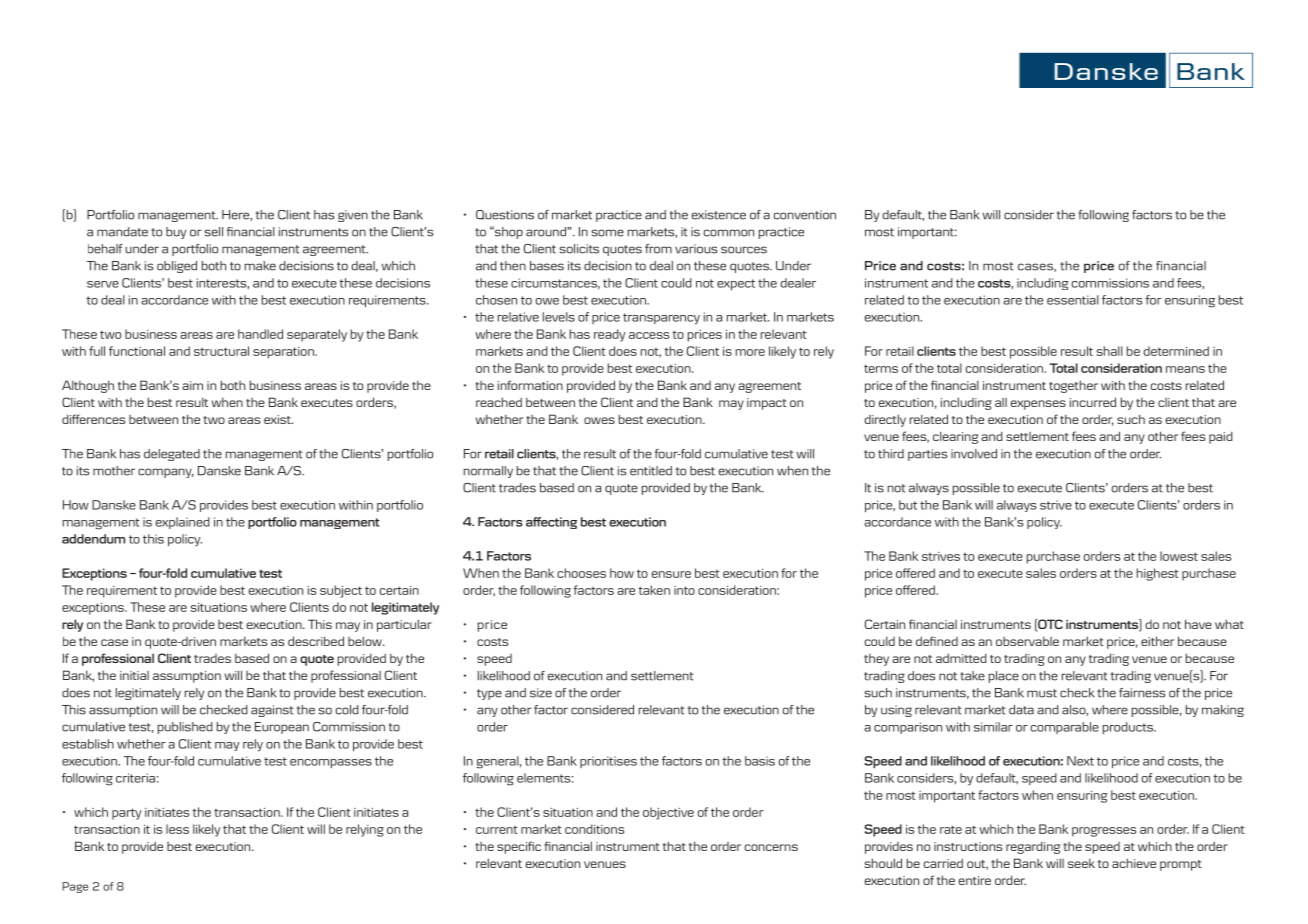 Image resolution: width=1308 pixels, height=924 pixels. I want to click on explained, so click(183, 523).
